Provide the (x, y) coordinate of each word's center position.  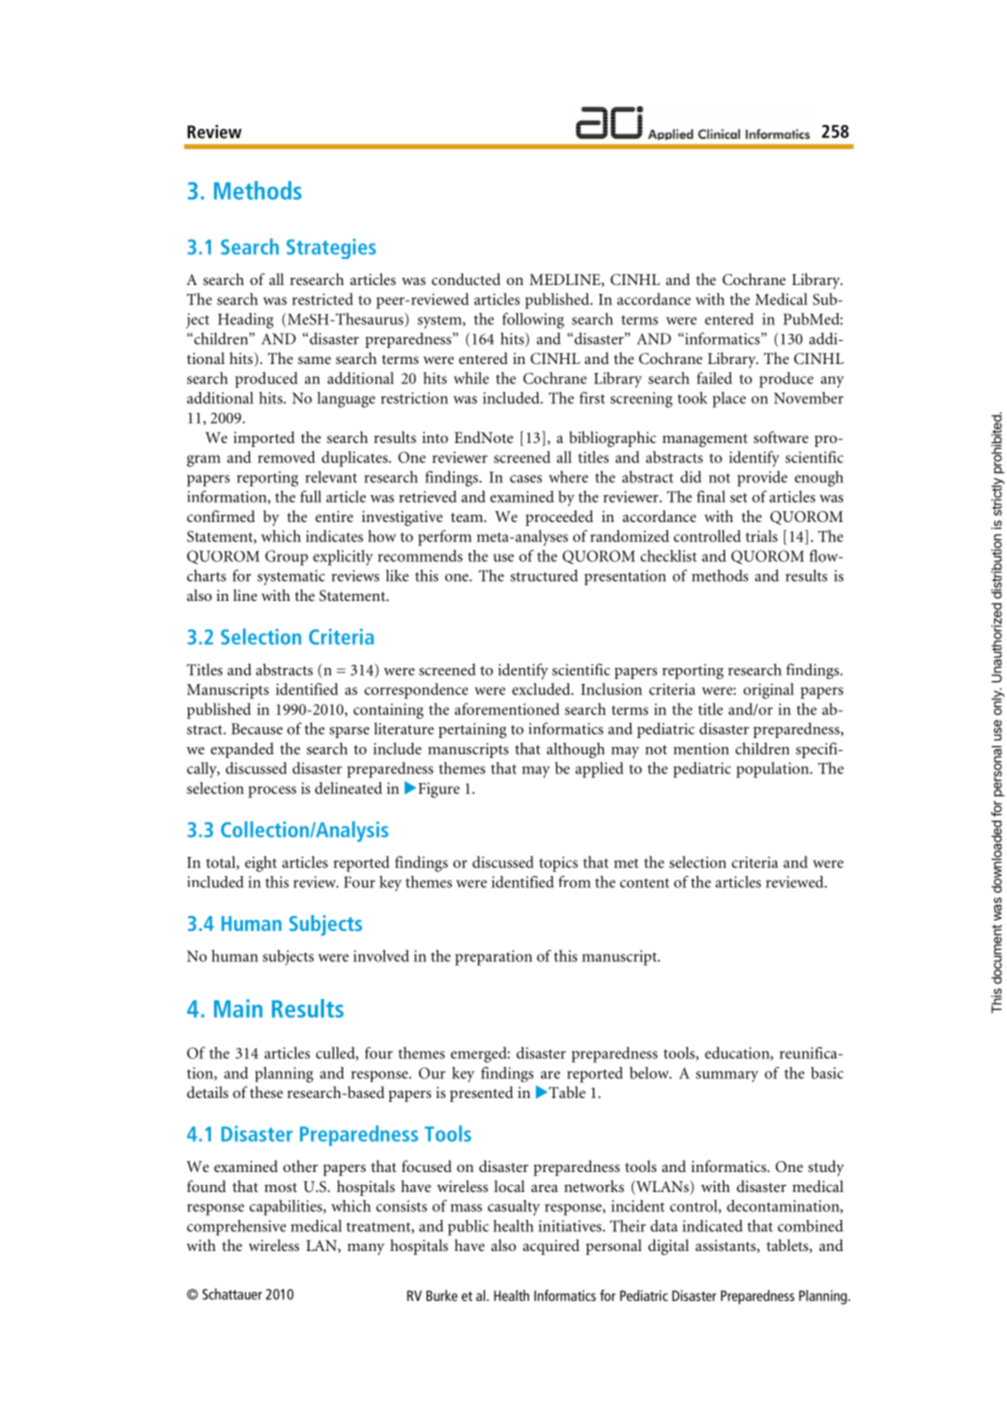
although (576, 750)
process (272, 792)
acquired (551, 1247)
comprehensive (236, 1228)
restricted (322, 299)
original (768, 691)
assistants (726, 1246)
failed (714, 378)
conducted (466, 279)
